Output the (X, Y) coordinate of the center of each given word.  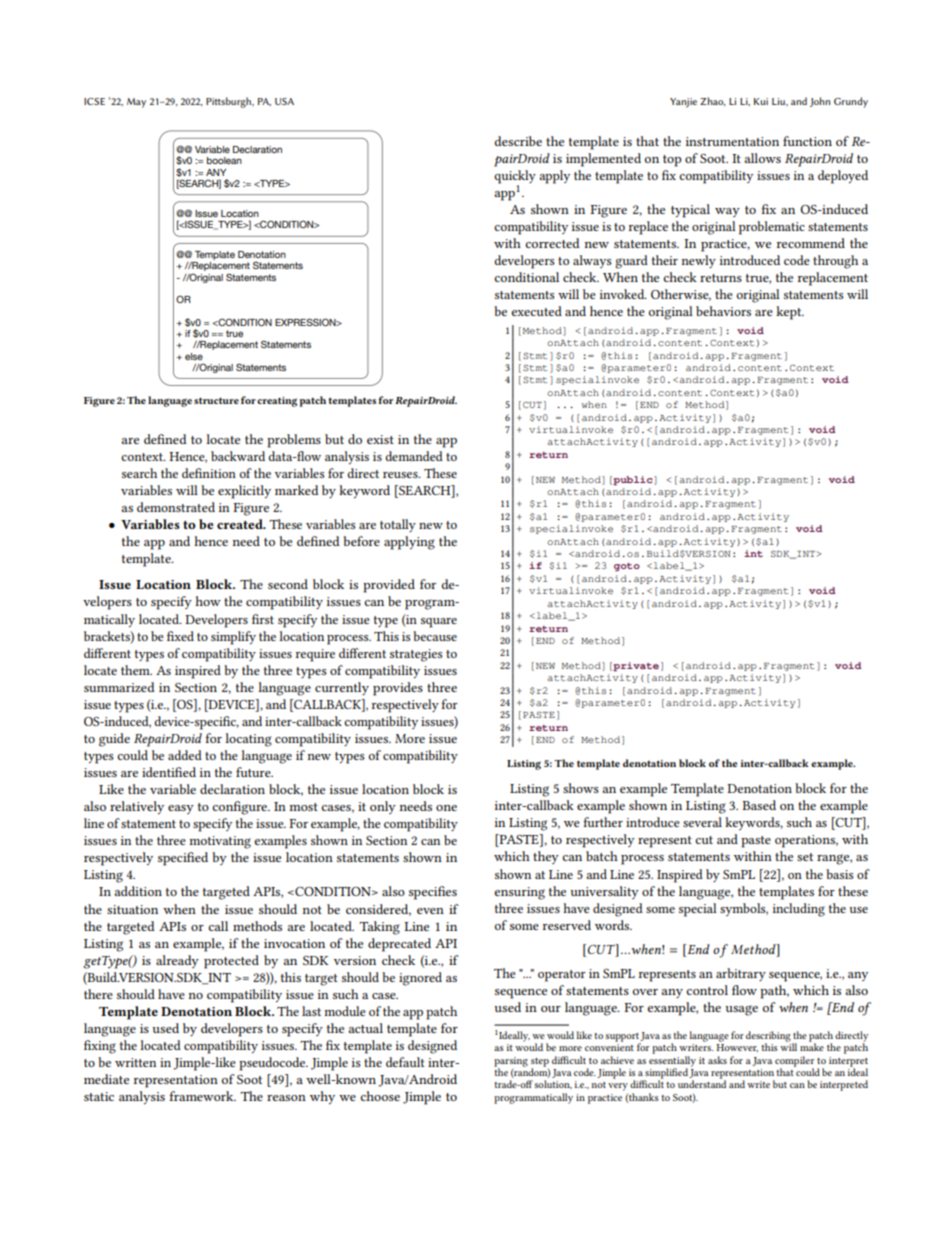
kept (790, 313)
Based (759, 805)
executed (536, 311)
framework (202, 1096)
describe (518, 141)
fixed (180, 636)
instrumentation (732, 141)
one (446, 808)
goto (627, 566)
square (439, 623)
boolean (224, 160)
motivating (220, 842)
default (405, 1062)
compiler (794, 1062)
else (194, 356)
